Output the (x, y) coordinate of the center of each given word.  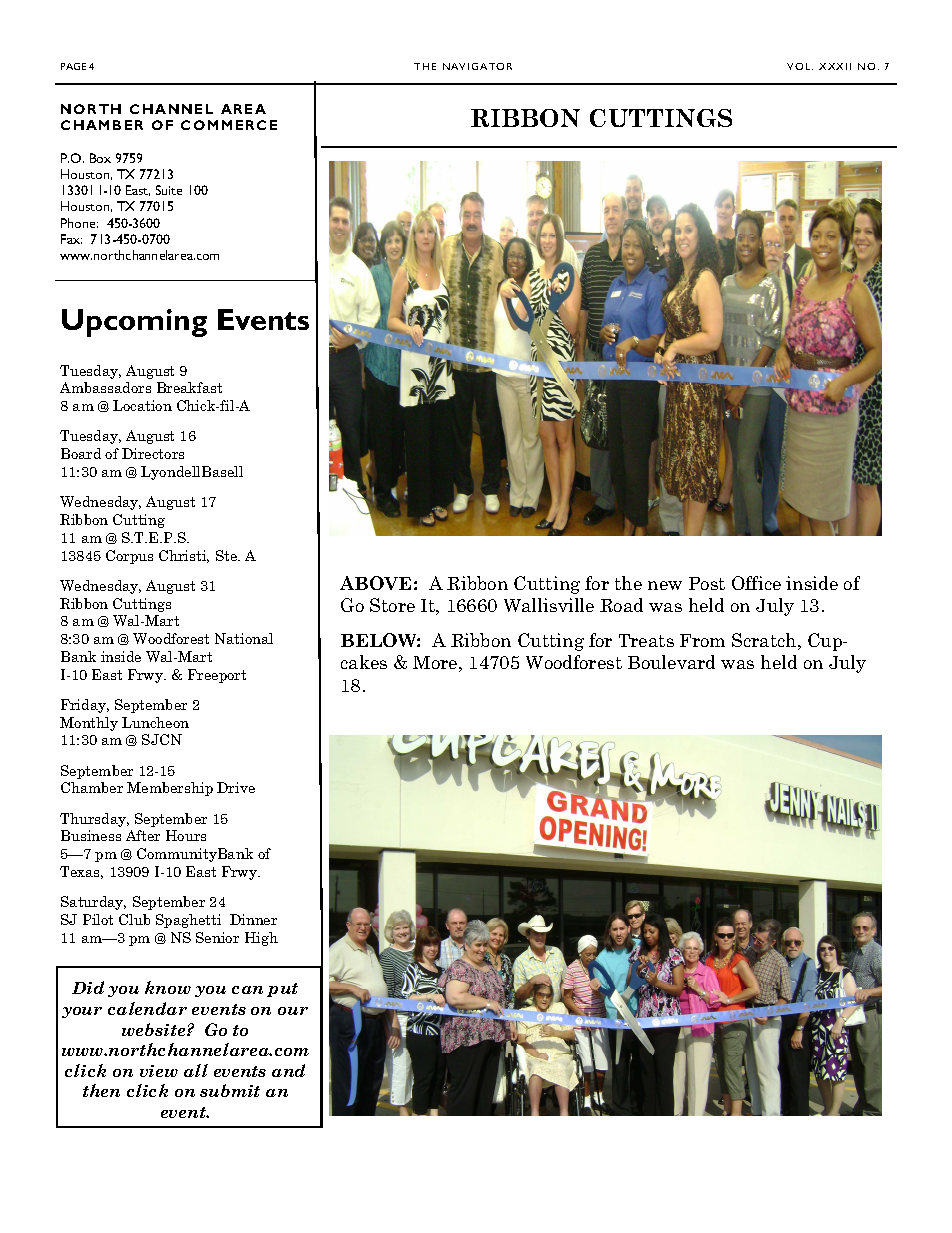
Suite (169, 190)
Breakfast (189, 387)
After (143, 835)
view (159, 1071)
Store (392, 605)
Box (100, 158)
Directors (153, 453)
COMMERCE (229, 125)
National (244, 638)
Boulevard (671, 662)
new (665, 585)
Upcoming (134, 323)
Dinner (253, 919)
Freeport (217, 676)
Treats (646, 640)
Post (707, 583)
